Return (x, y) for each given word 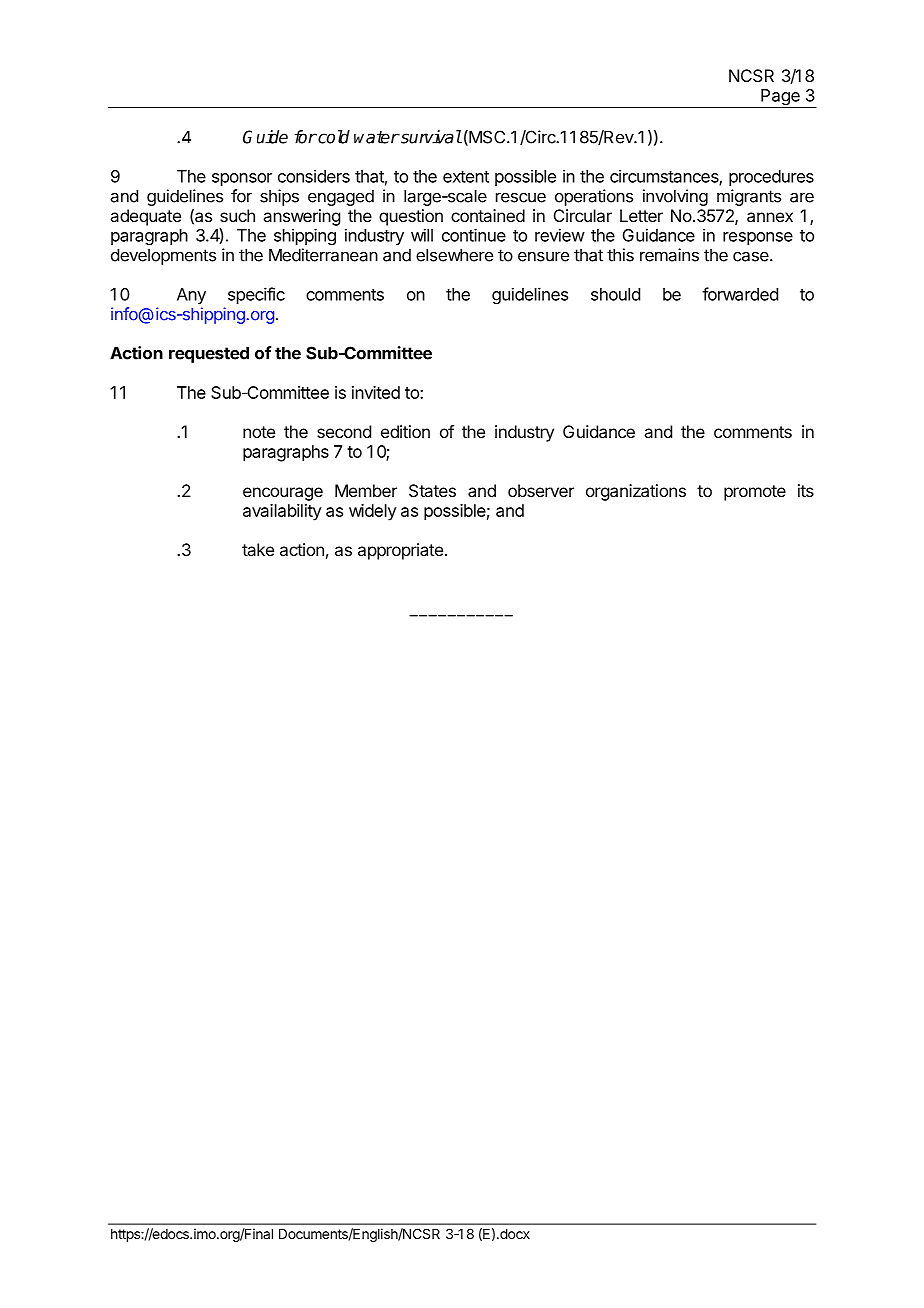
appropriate (400, 551)
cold (333, 137)
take (258, 549)
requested (209, 354)
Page (780, 98)
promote (755, 493)
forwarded (740, 294)
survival (430, 137)
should (615, 294)
